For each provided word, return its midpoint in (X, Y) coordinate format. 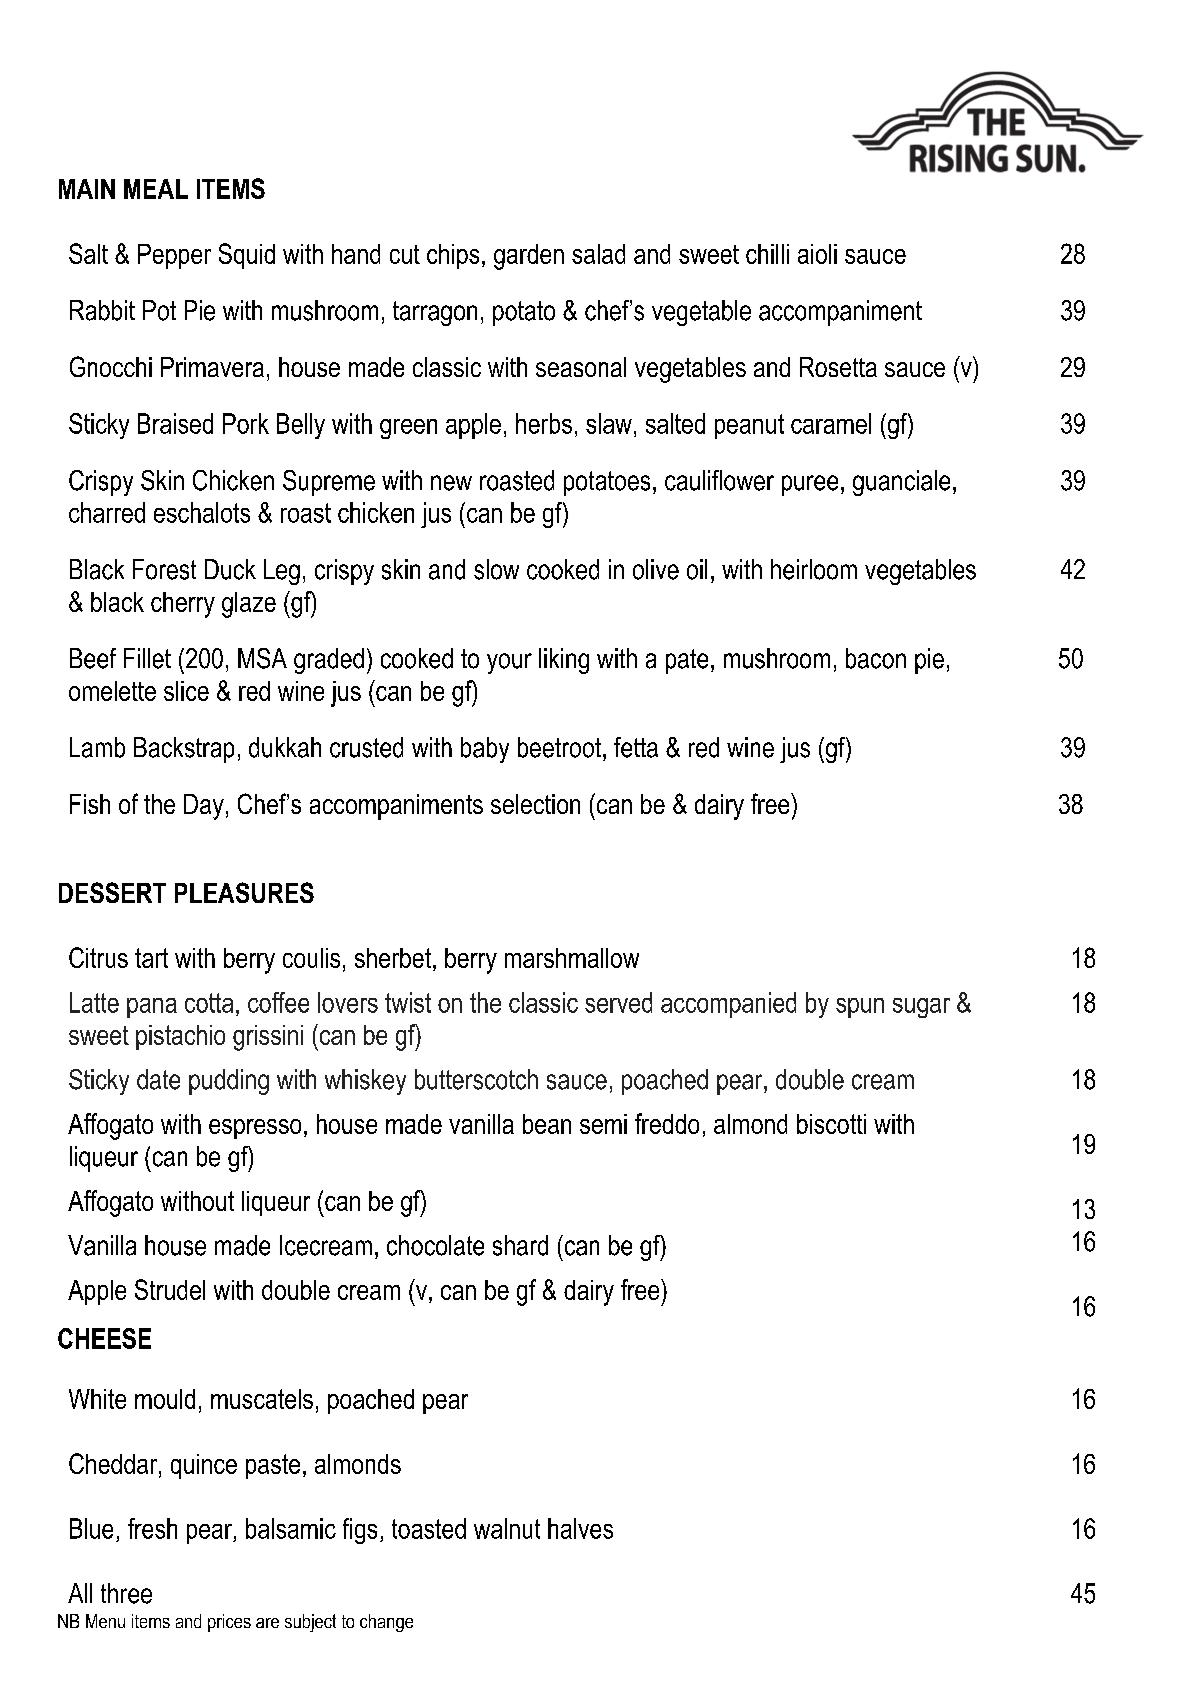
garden (529, 257)
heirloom (814, 569)
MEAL (156, 189)
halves (580, 1528)
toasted (429, 1528)
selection (535, 804)
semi (603, 1124)
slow (496, 569)
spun (860, 1008)
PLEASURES (244, 892)
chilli (767, 254)
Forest (164, 569)
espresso (255, 1129)
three (126, 1593)
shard (520, 1245)
